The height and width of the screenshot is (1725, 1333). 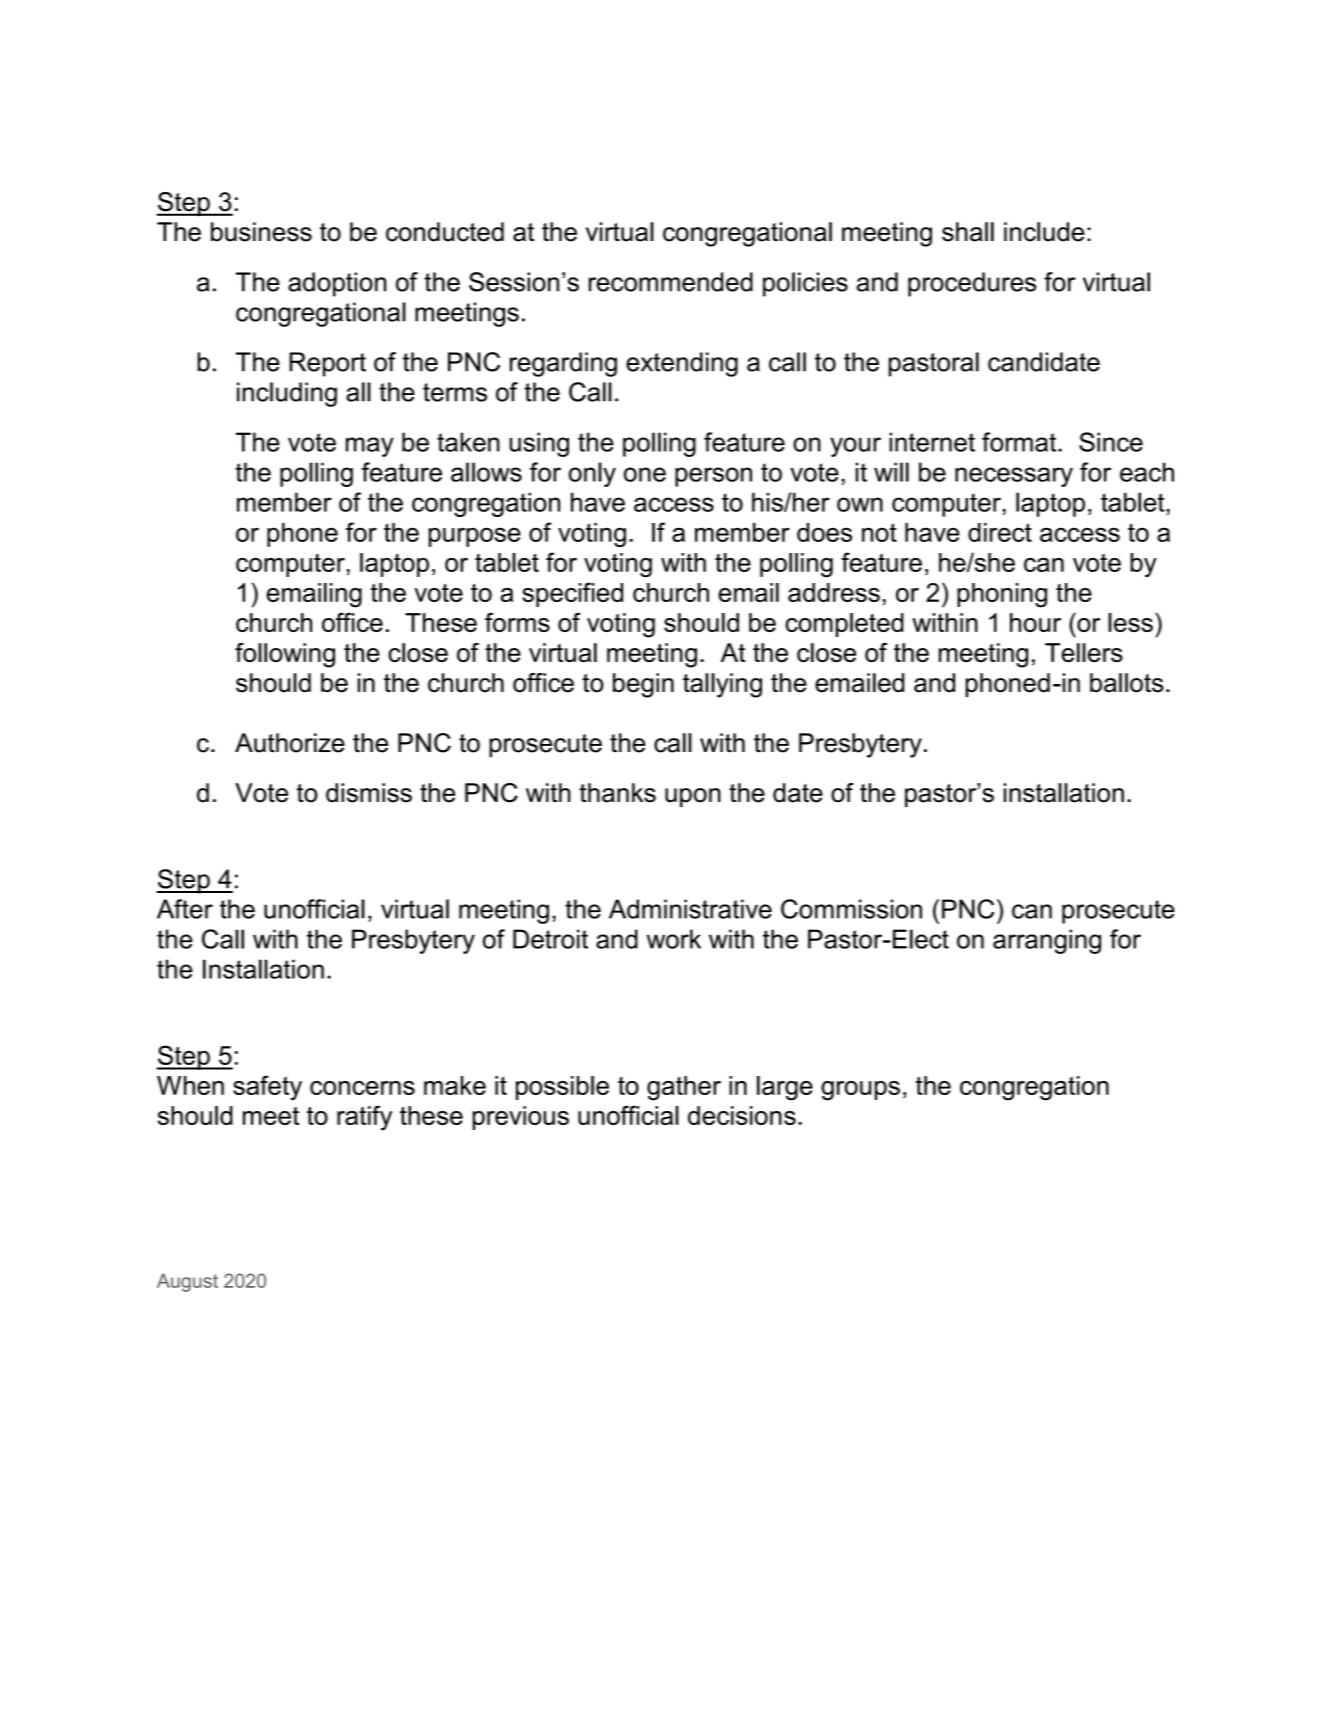 What do you see at coordinates (337, 284) in the screenshot?
I see `adoption` at bounding box center [337, 284].
